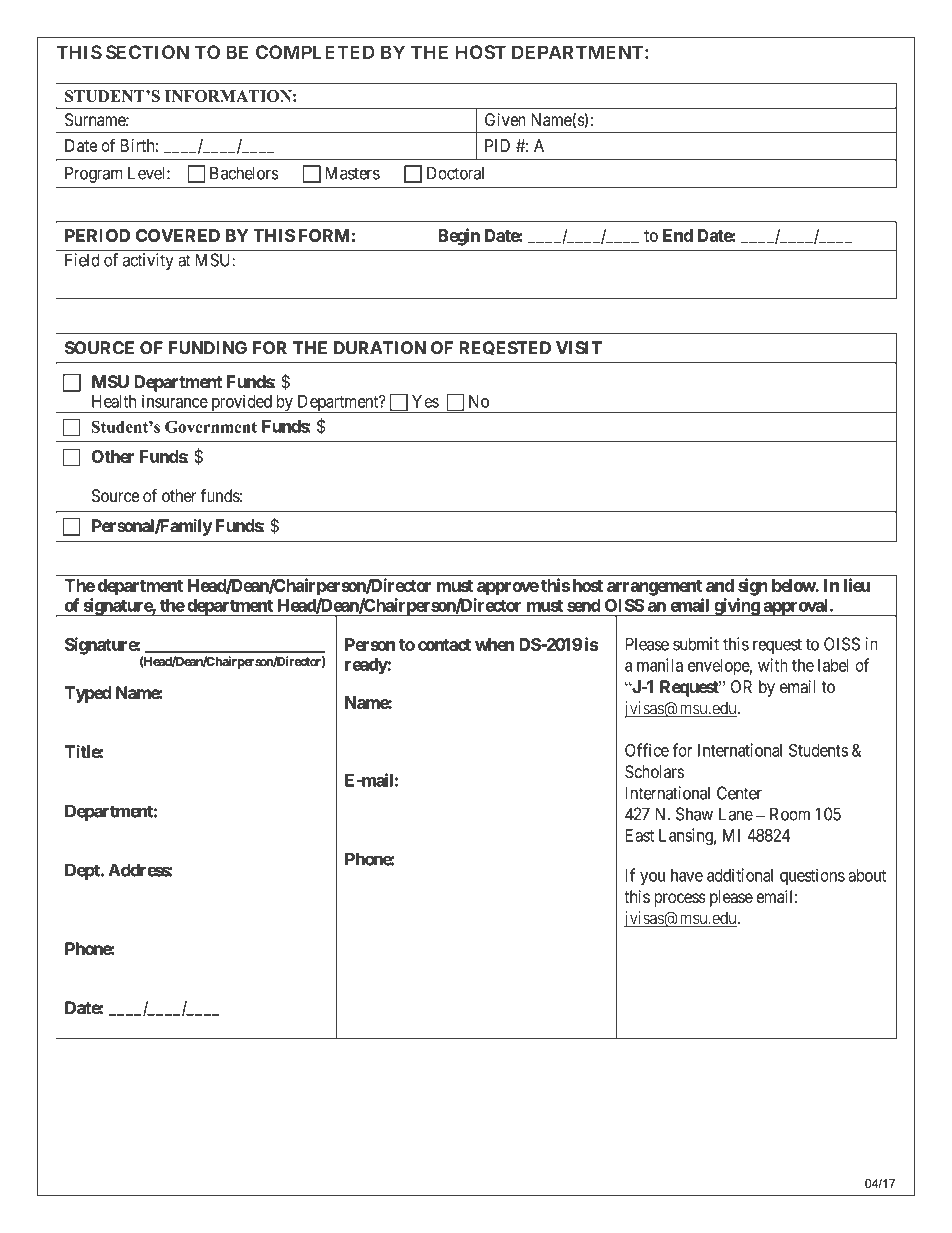 The height and width of the screenshot is (1233, 952). What do you see at coordinates (88, 694) in the screenshot?
I see `Typed` at bounding box center [88, 694].
